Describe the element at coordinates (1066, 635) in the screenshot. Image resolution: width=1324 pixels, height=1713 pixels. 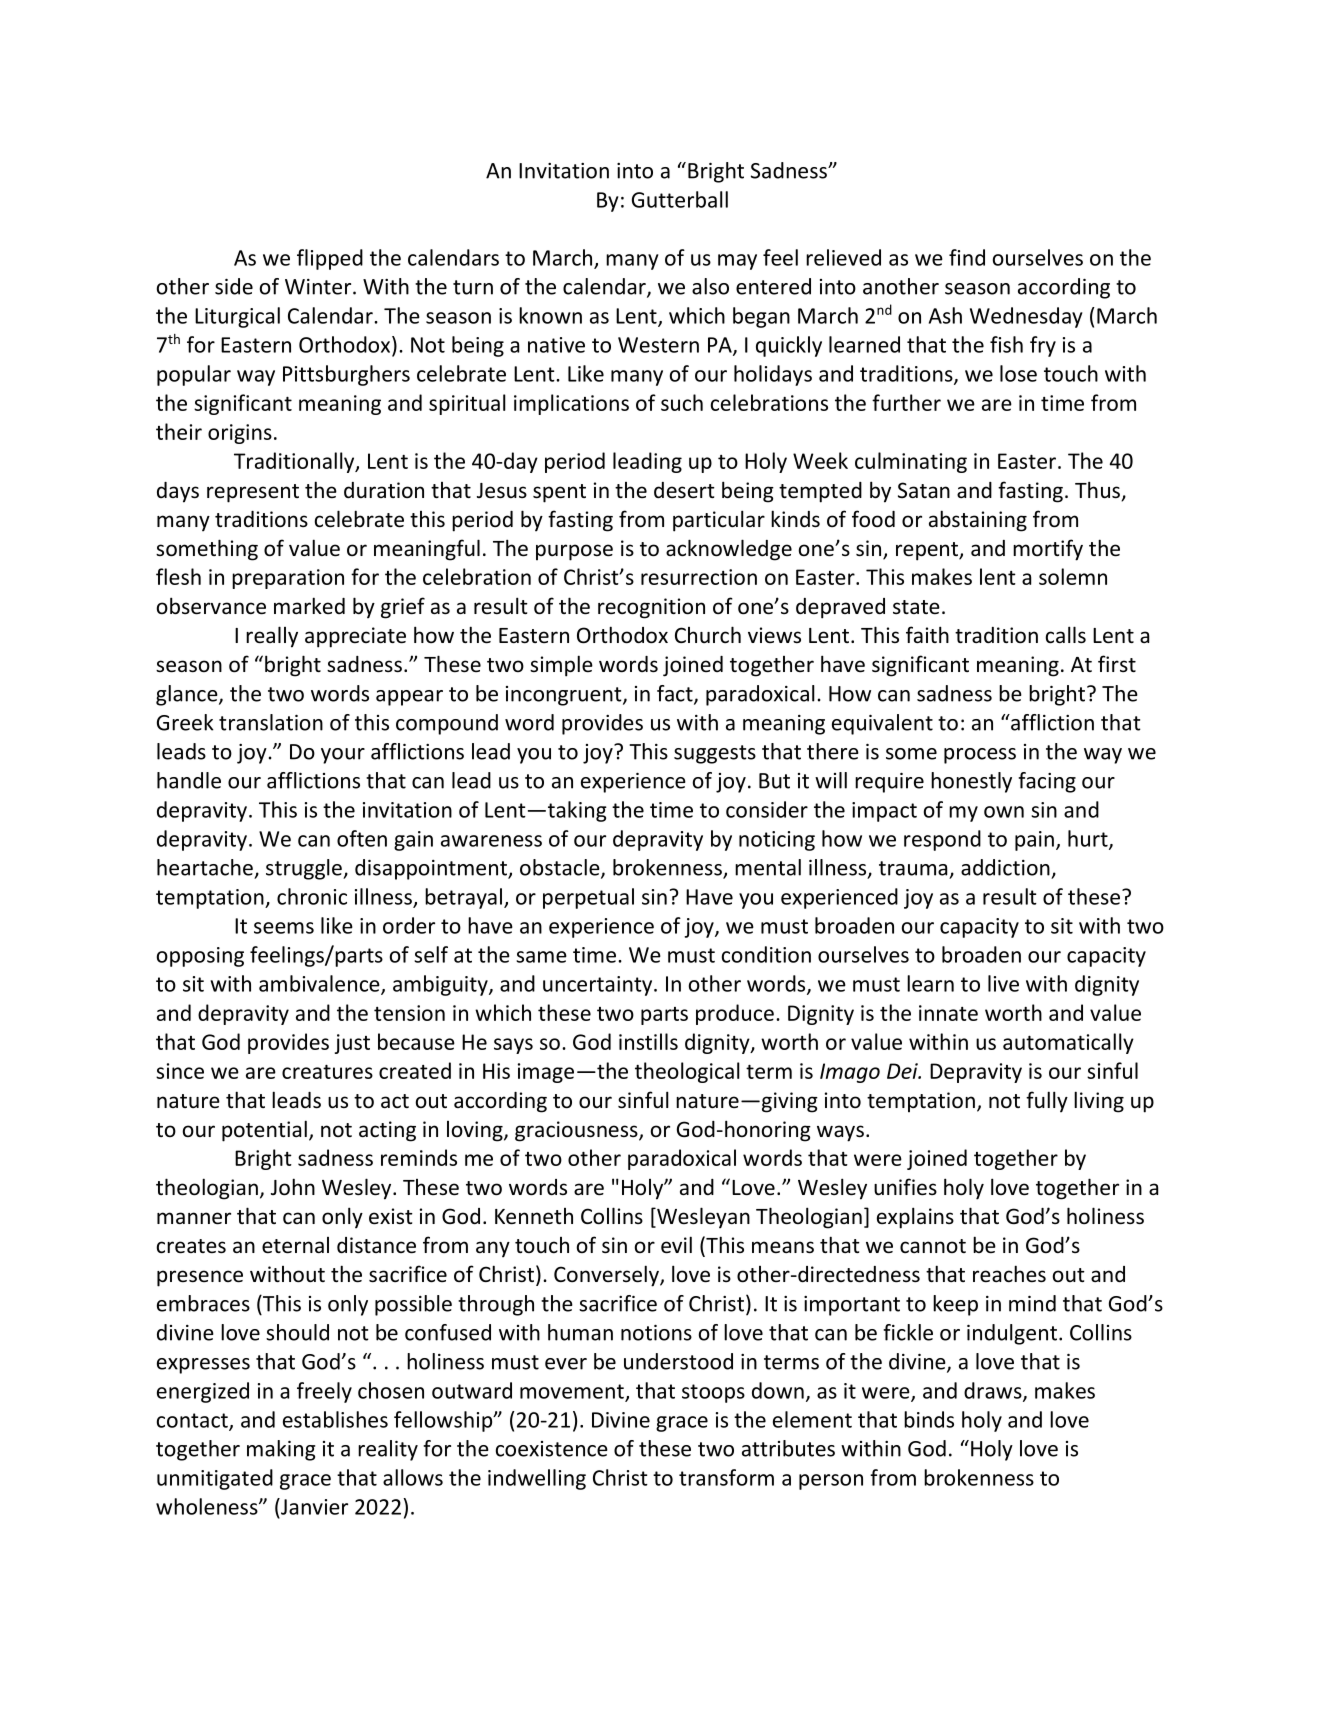
I see `calls` at that location.
